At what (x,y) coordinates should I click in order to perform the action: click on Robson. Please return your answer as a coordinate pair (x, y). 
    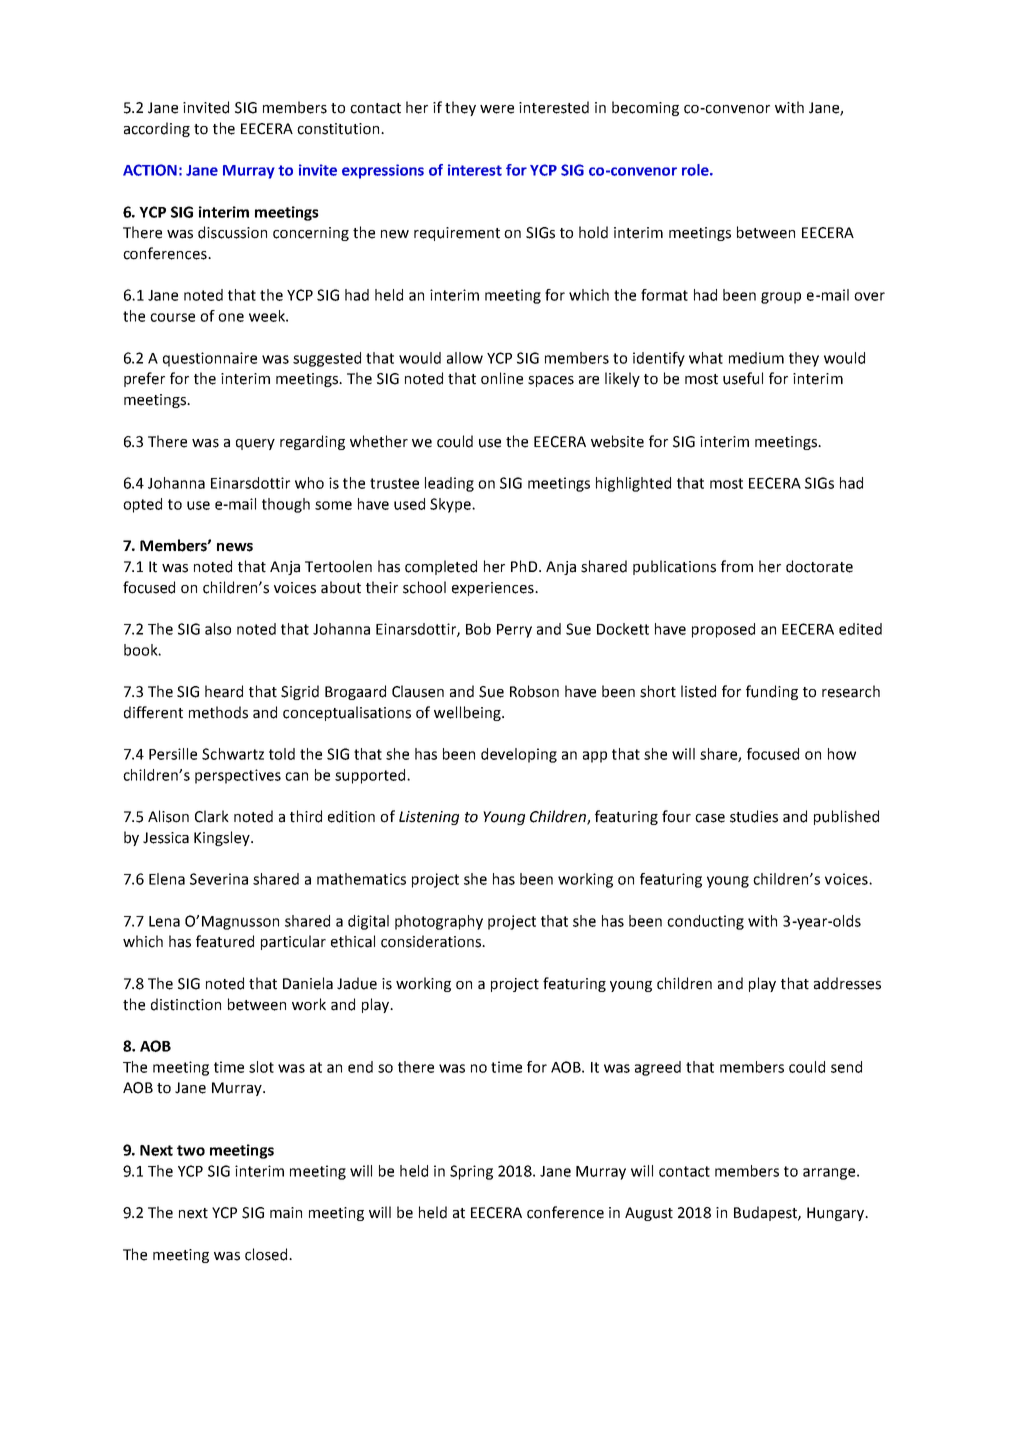
    Looking at the image, I should click on (534, 691).
